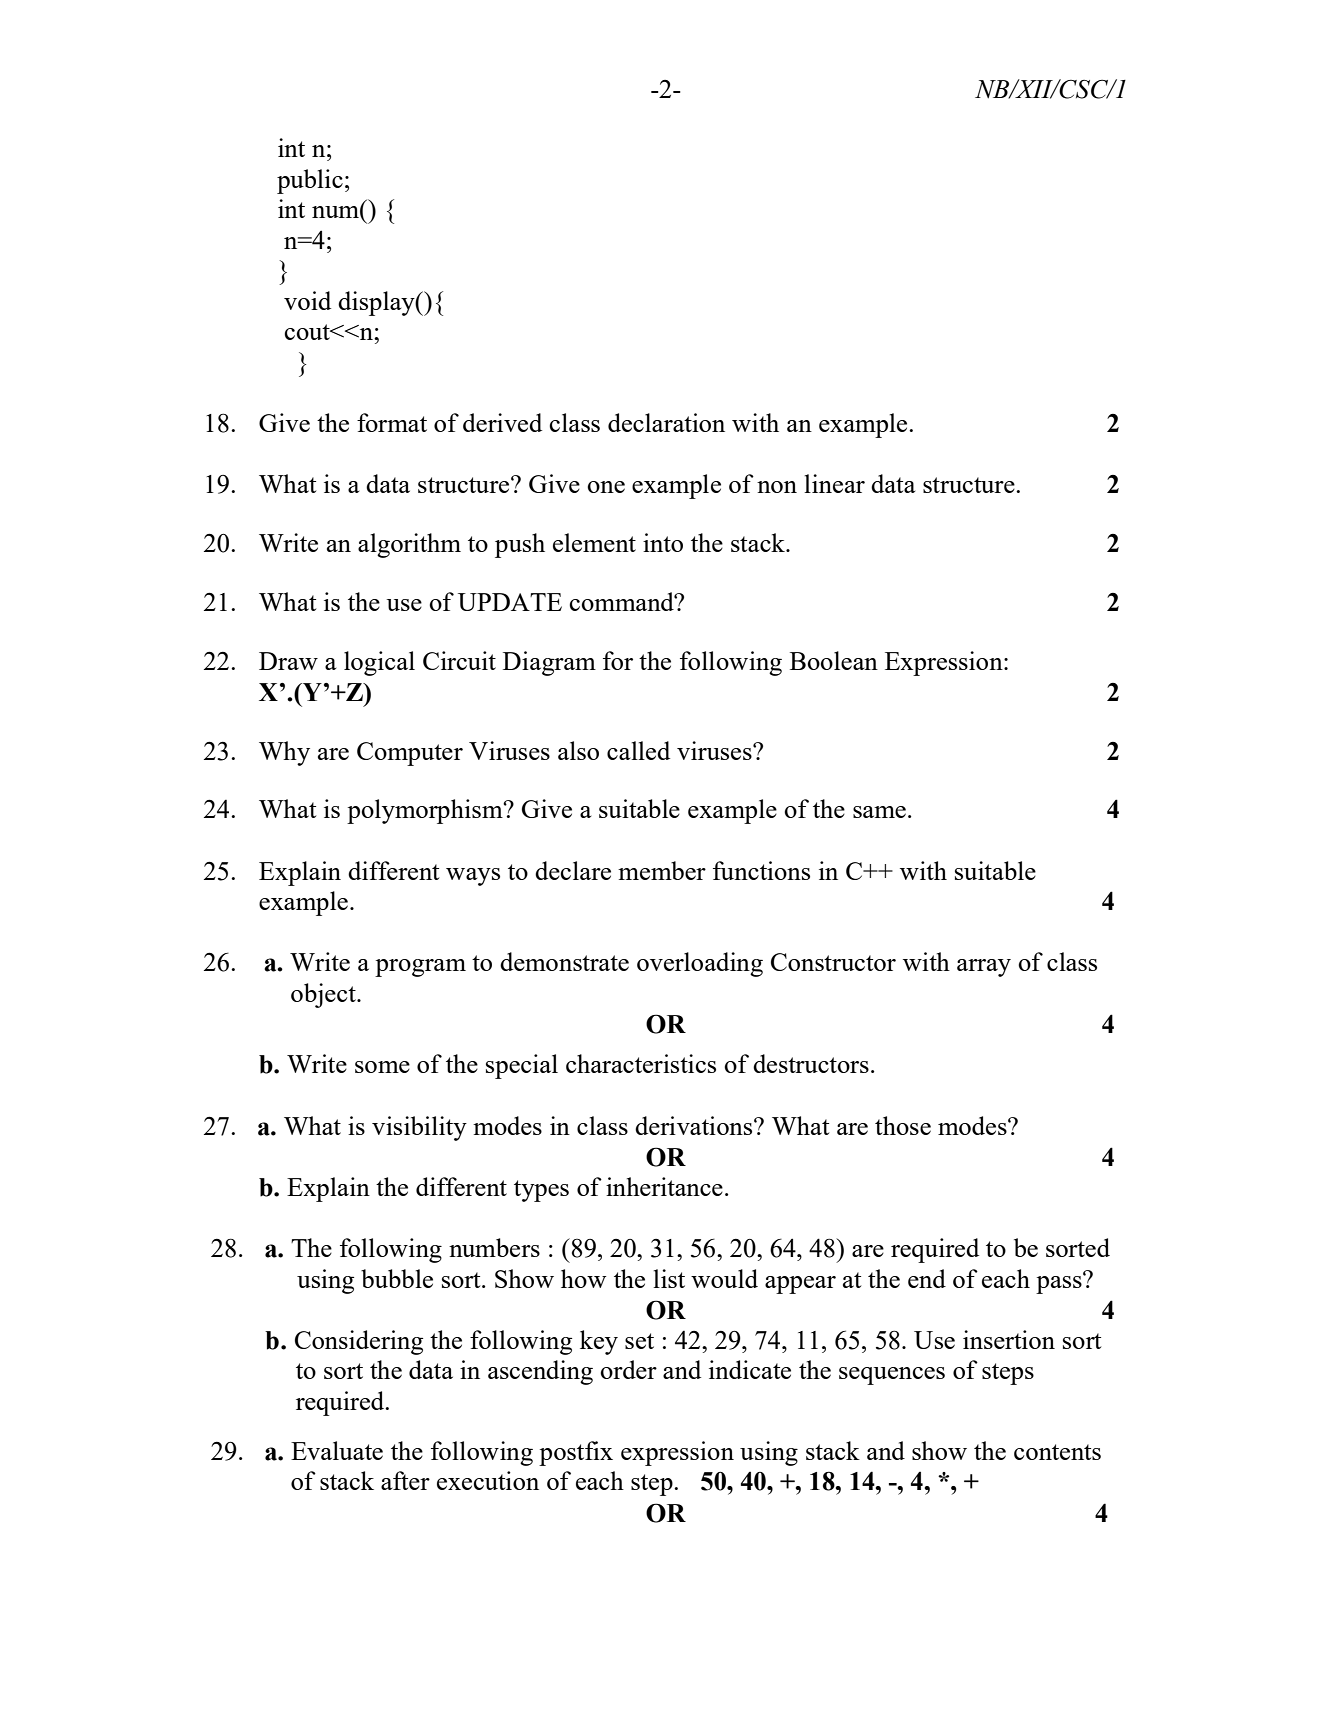 This image has height=1722, width=1331. I want to click on declaration, so click(666, 422).
